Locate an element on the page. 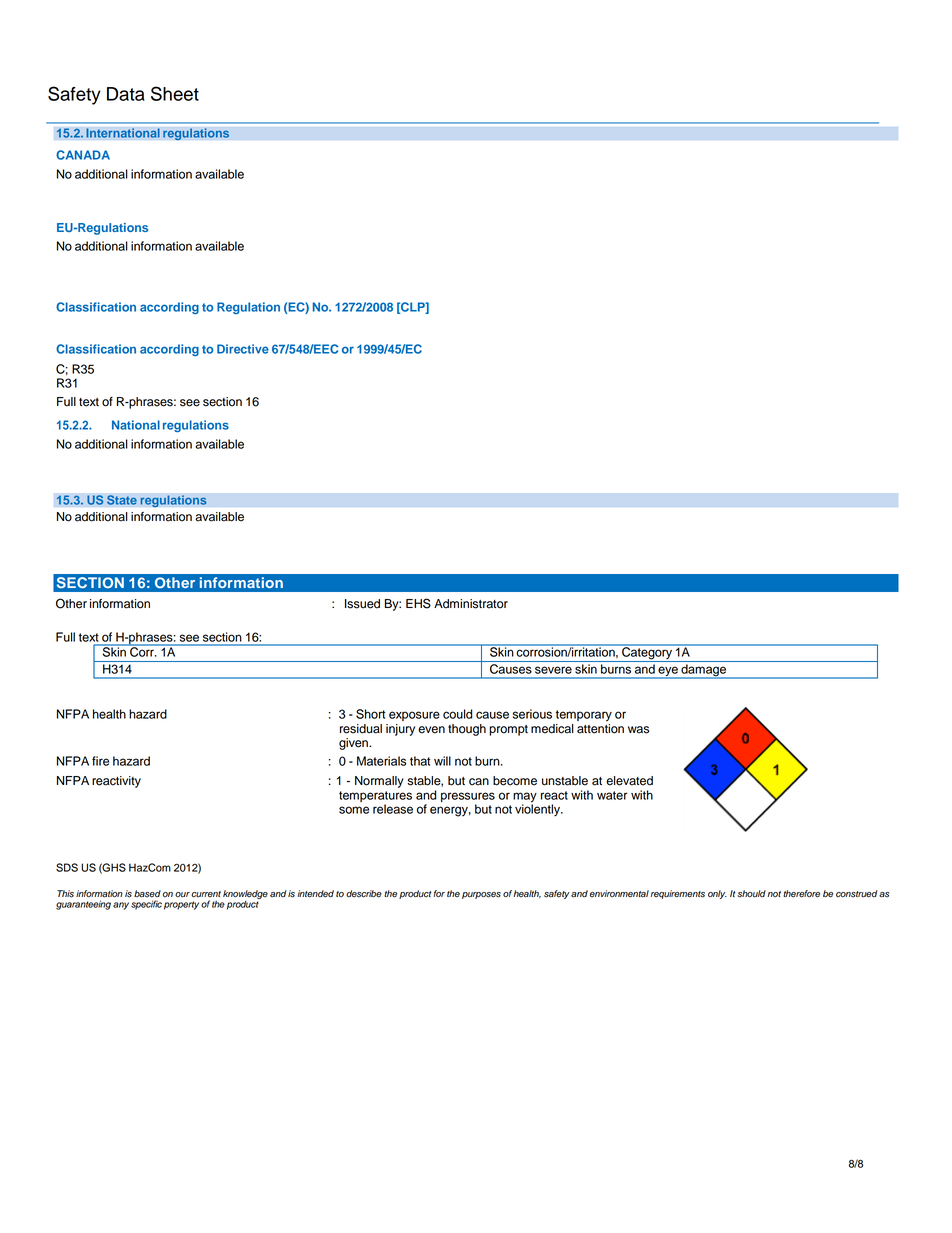 Image resolution: width=952 pixels, height=1233 pixels. Data is located at coordinates (126, 94).
